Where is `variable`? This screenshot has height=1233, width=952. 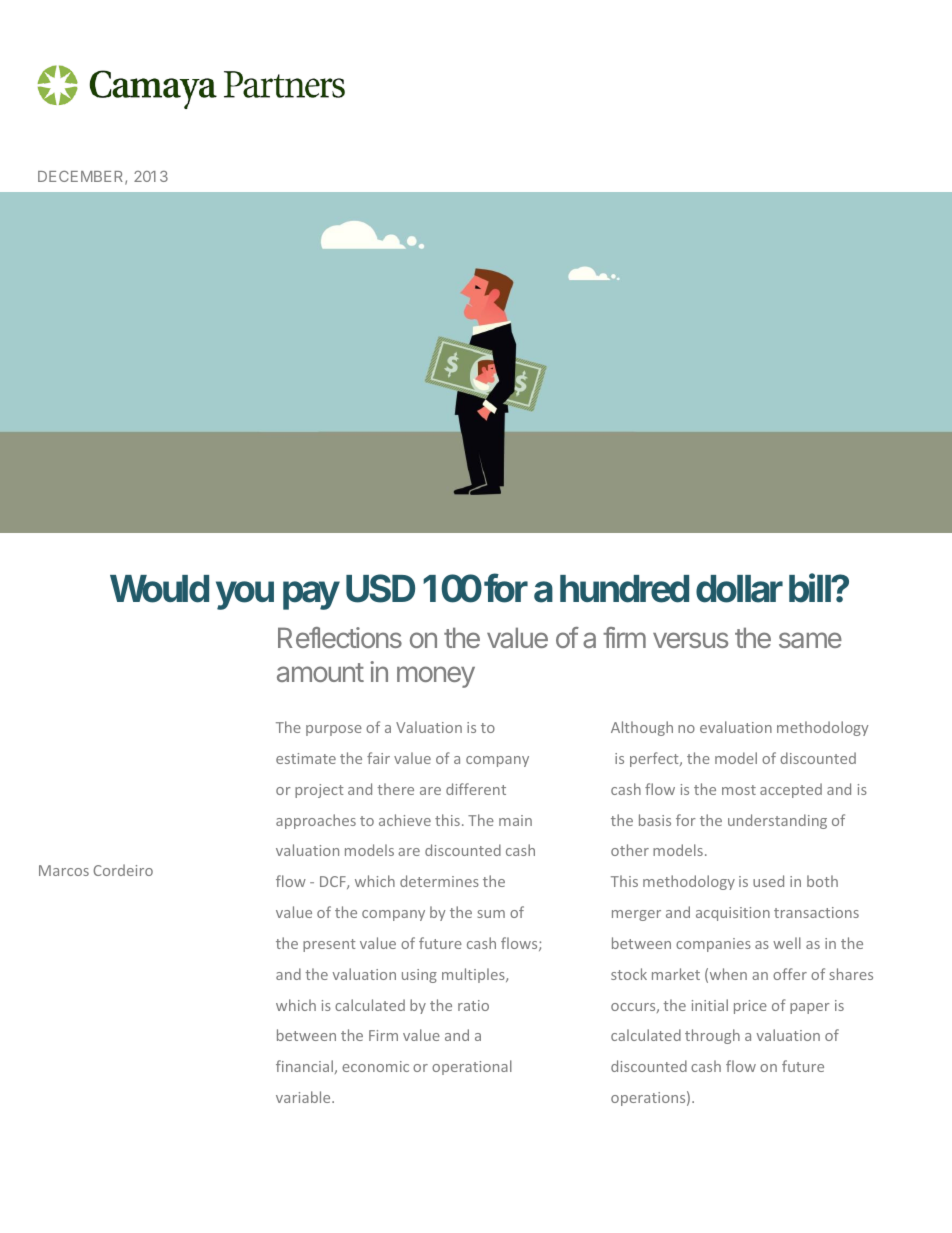
variable is located at coordinates (304, 1097).
